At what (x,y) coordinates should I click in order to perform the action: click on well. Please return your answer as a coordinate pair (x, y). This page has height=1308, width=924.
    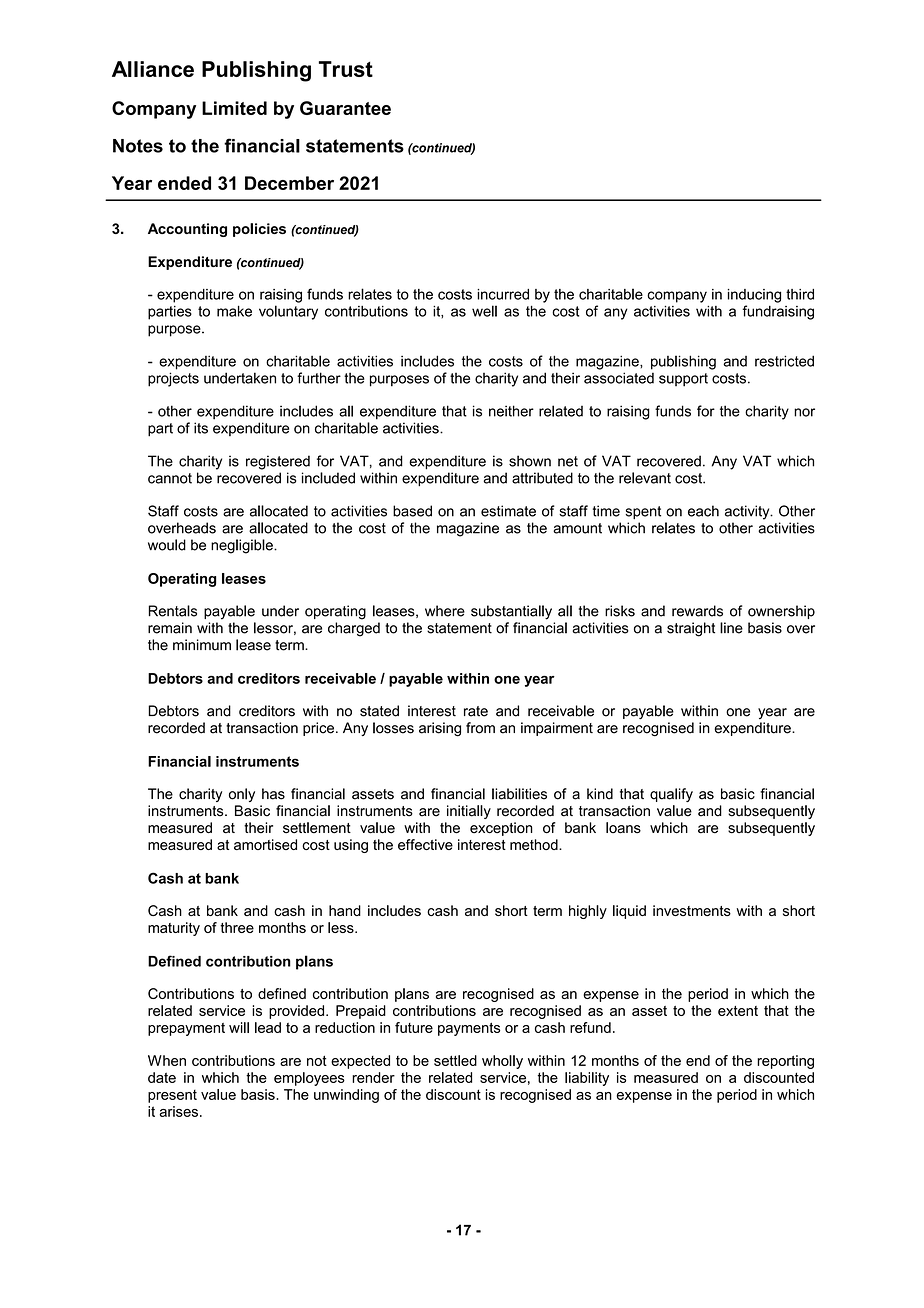
    Looking at the image, I should click on (484, 311).
